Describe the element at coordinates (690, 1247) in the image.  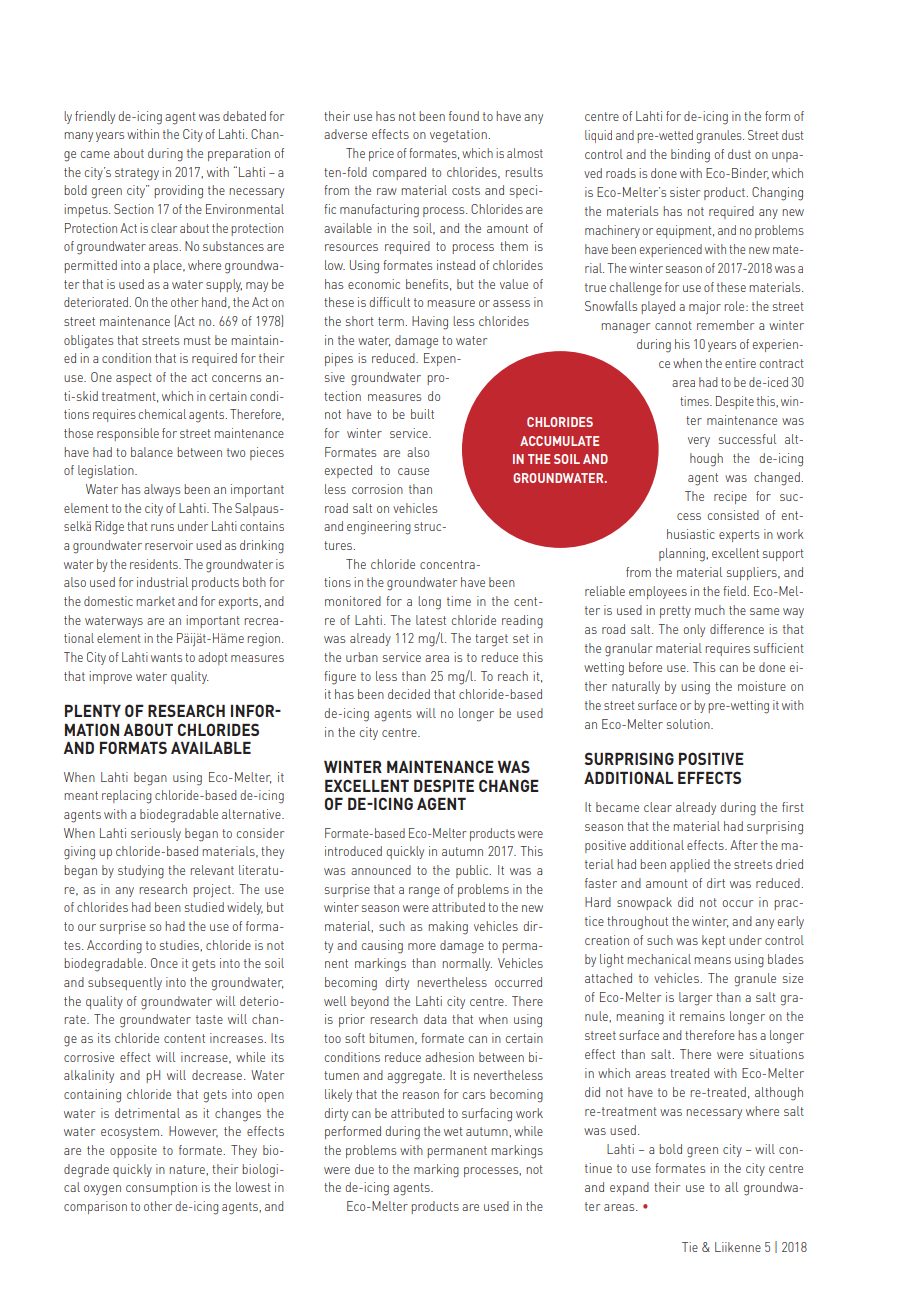
I see `Tie` at that location.
